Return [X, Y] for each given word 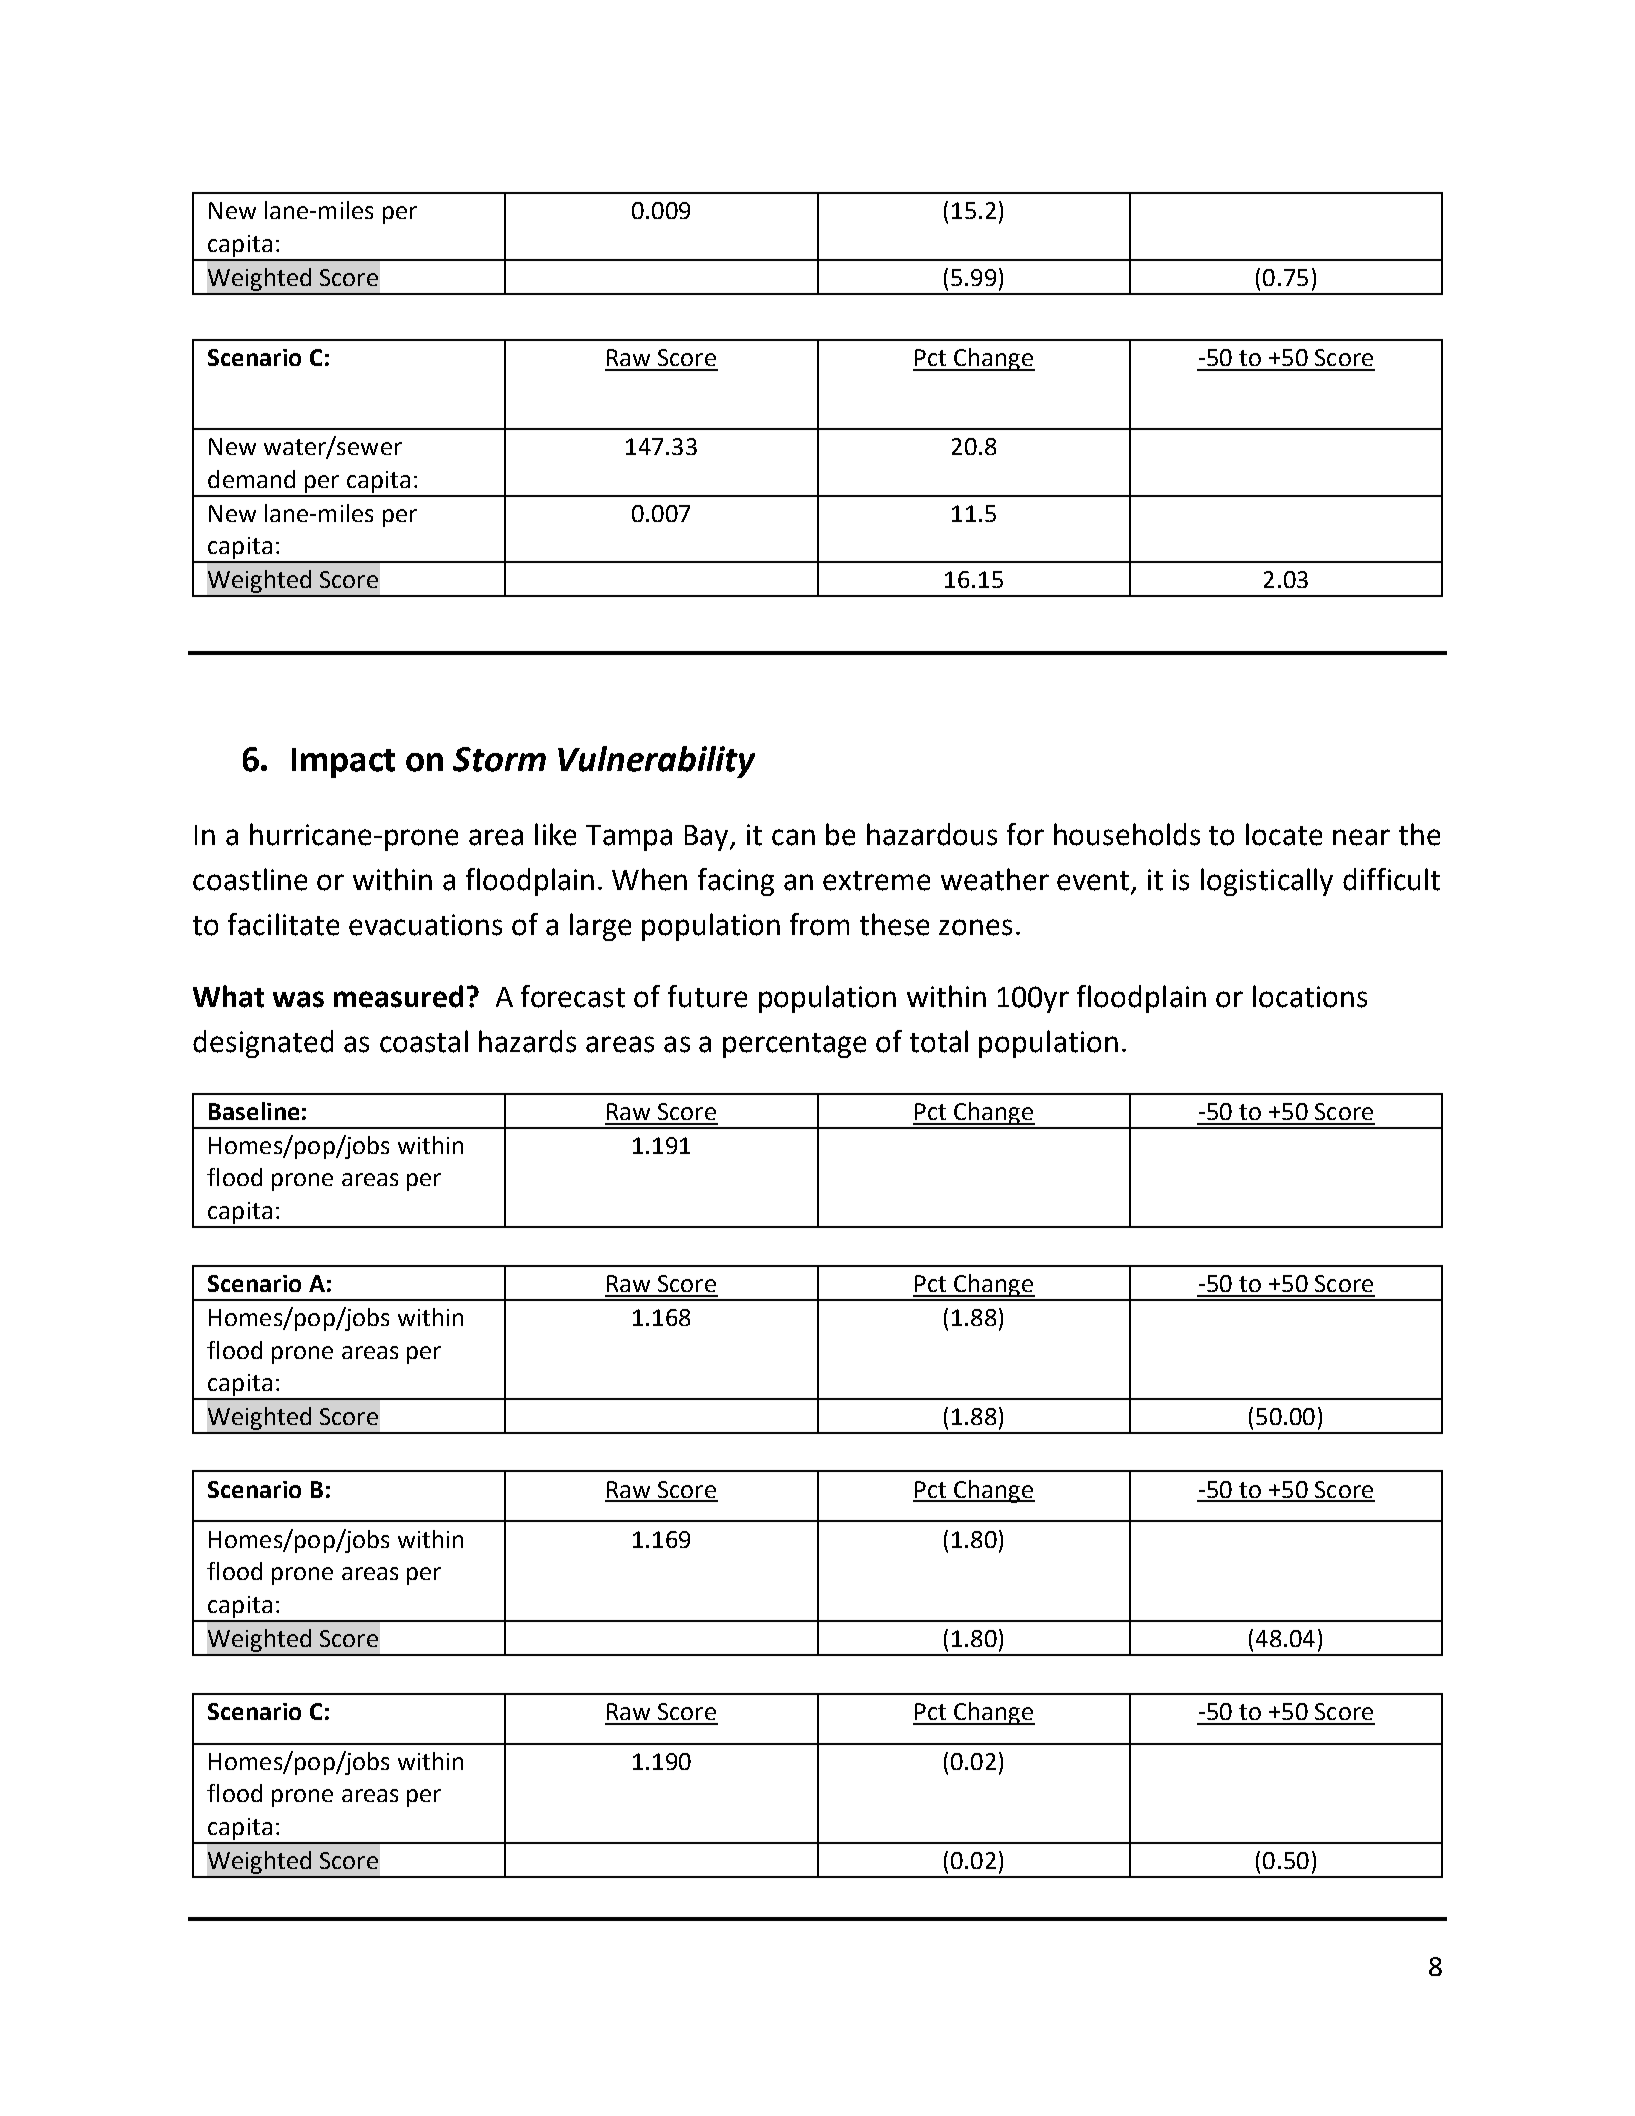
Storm [499, 759]
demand [251, 479]
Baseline [254, 1111]
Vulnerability [656, 762]
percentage [794, 1045]
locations [1310, 996]
